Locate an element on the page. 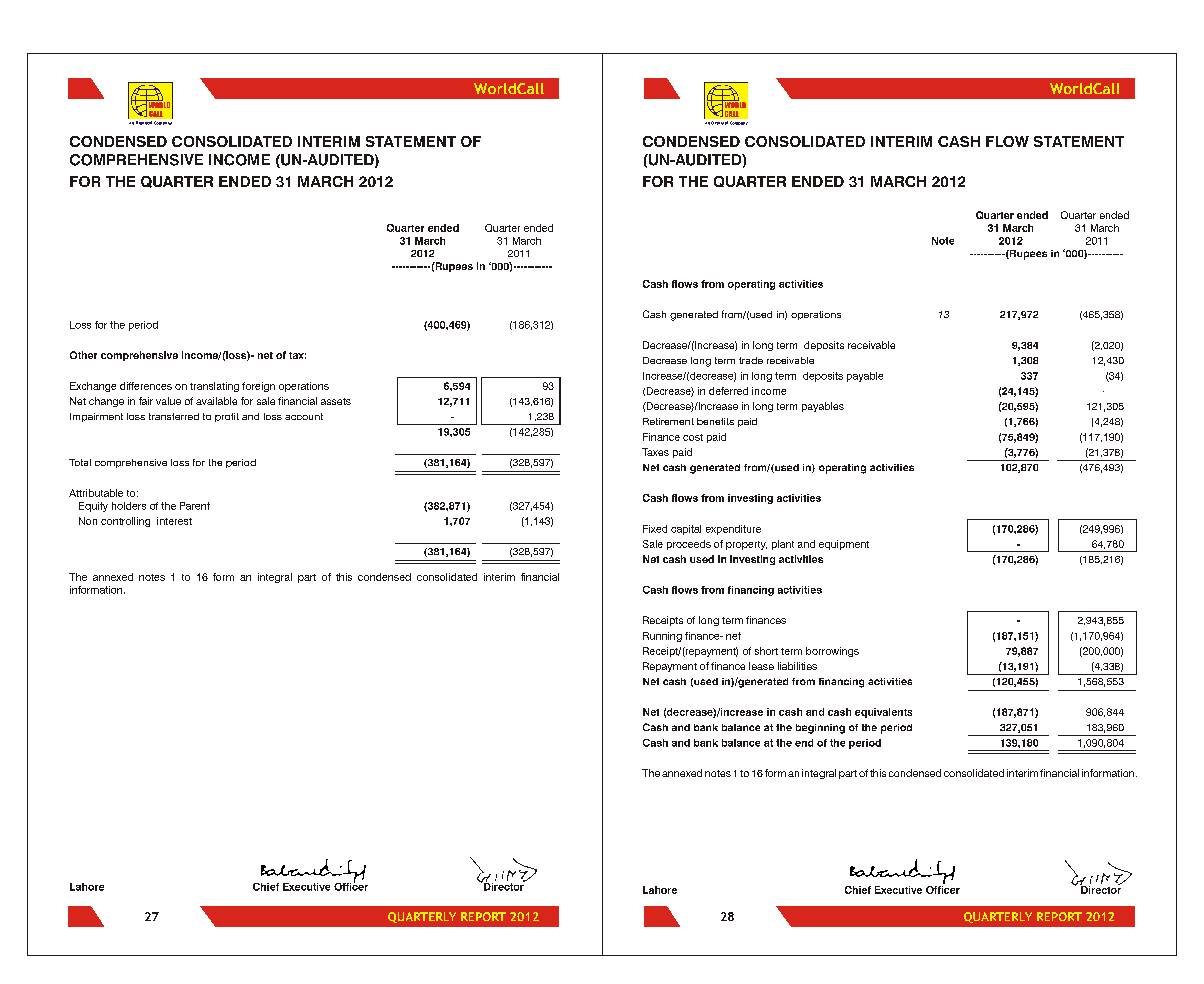  beginning is located at coordinates (820, 729).
